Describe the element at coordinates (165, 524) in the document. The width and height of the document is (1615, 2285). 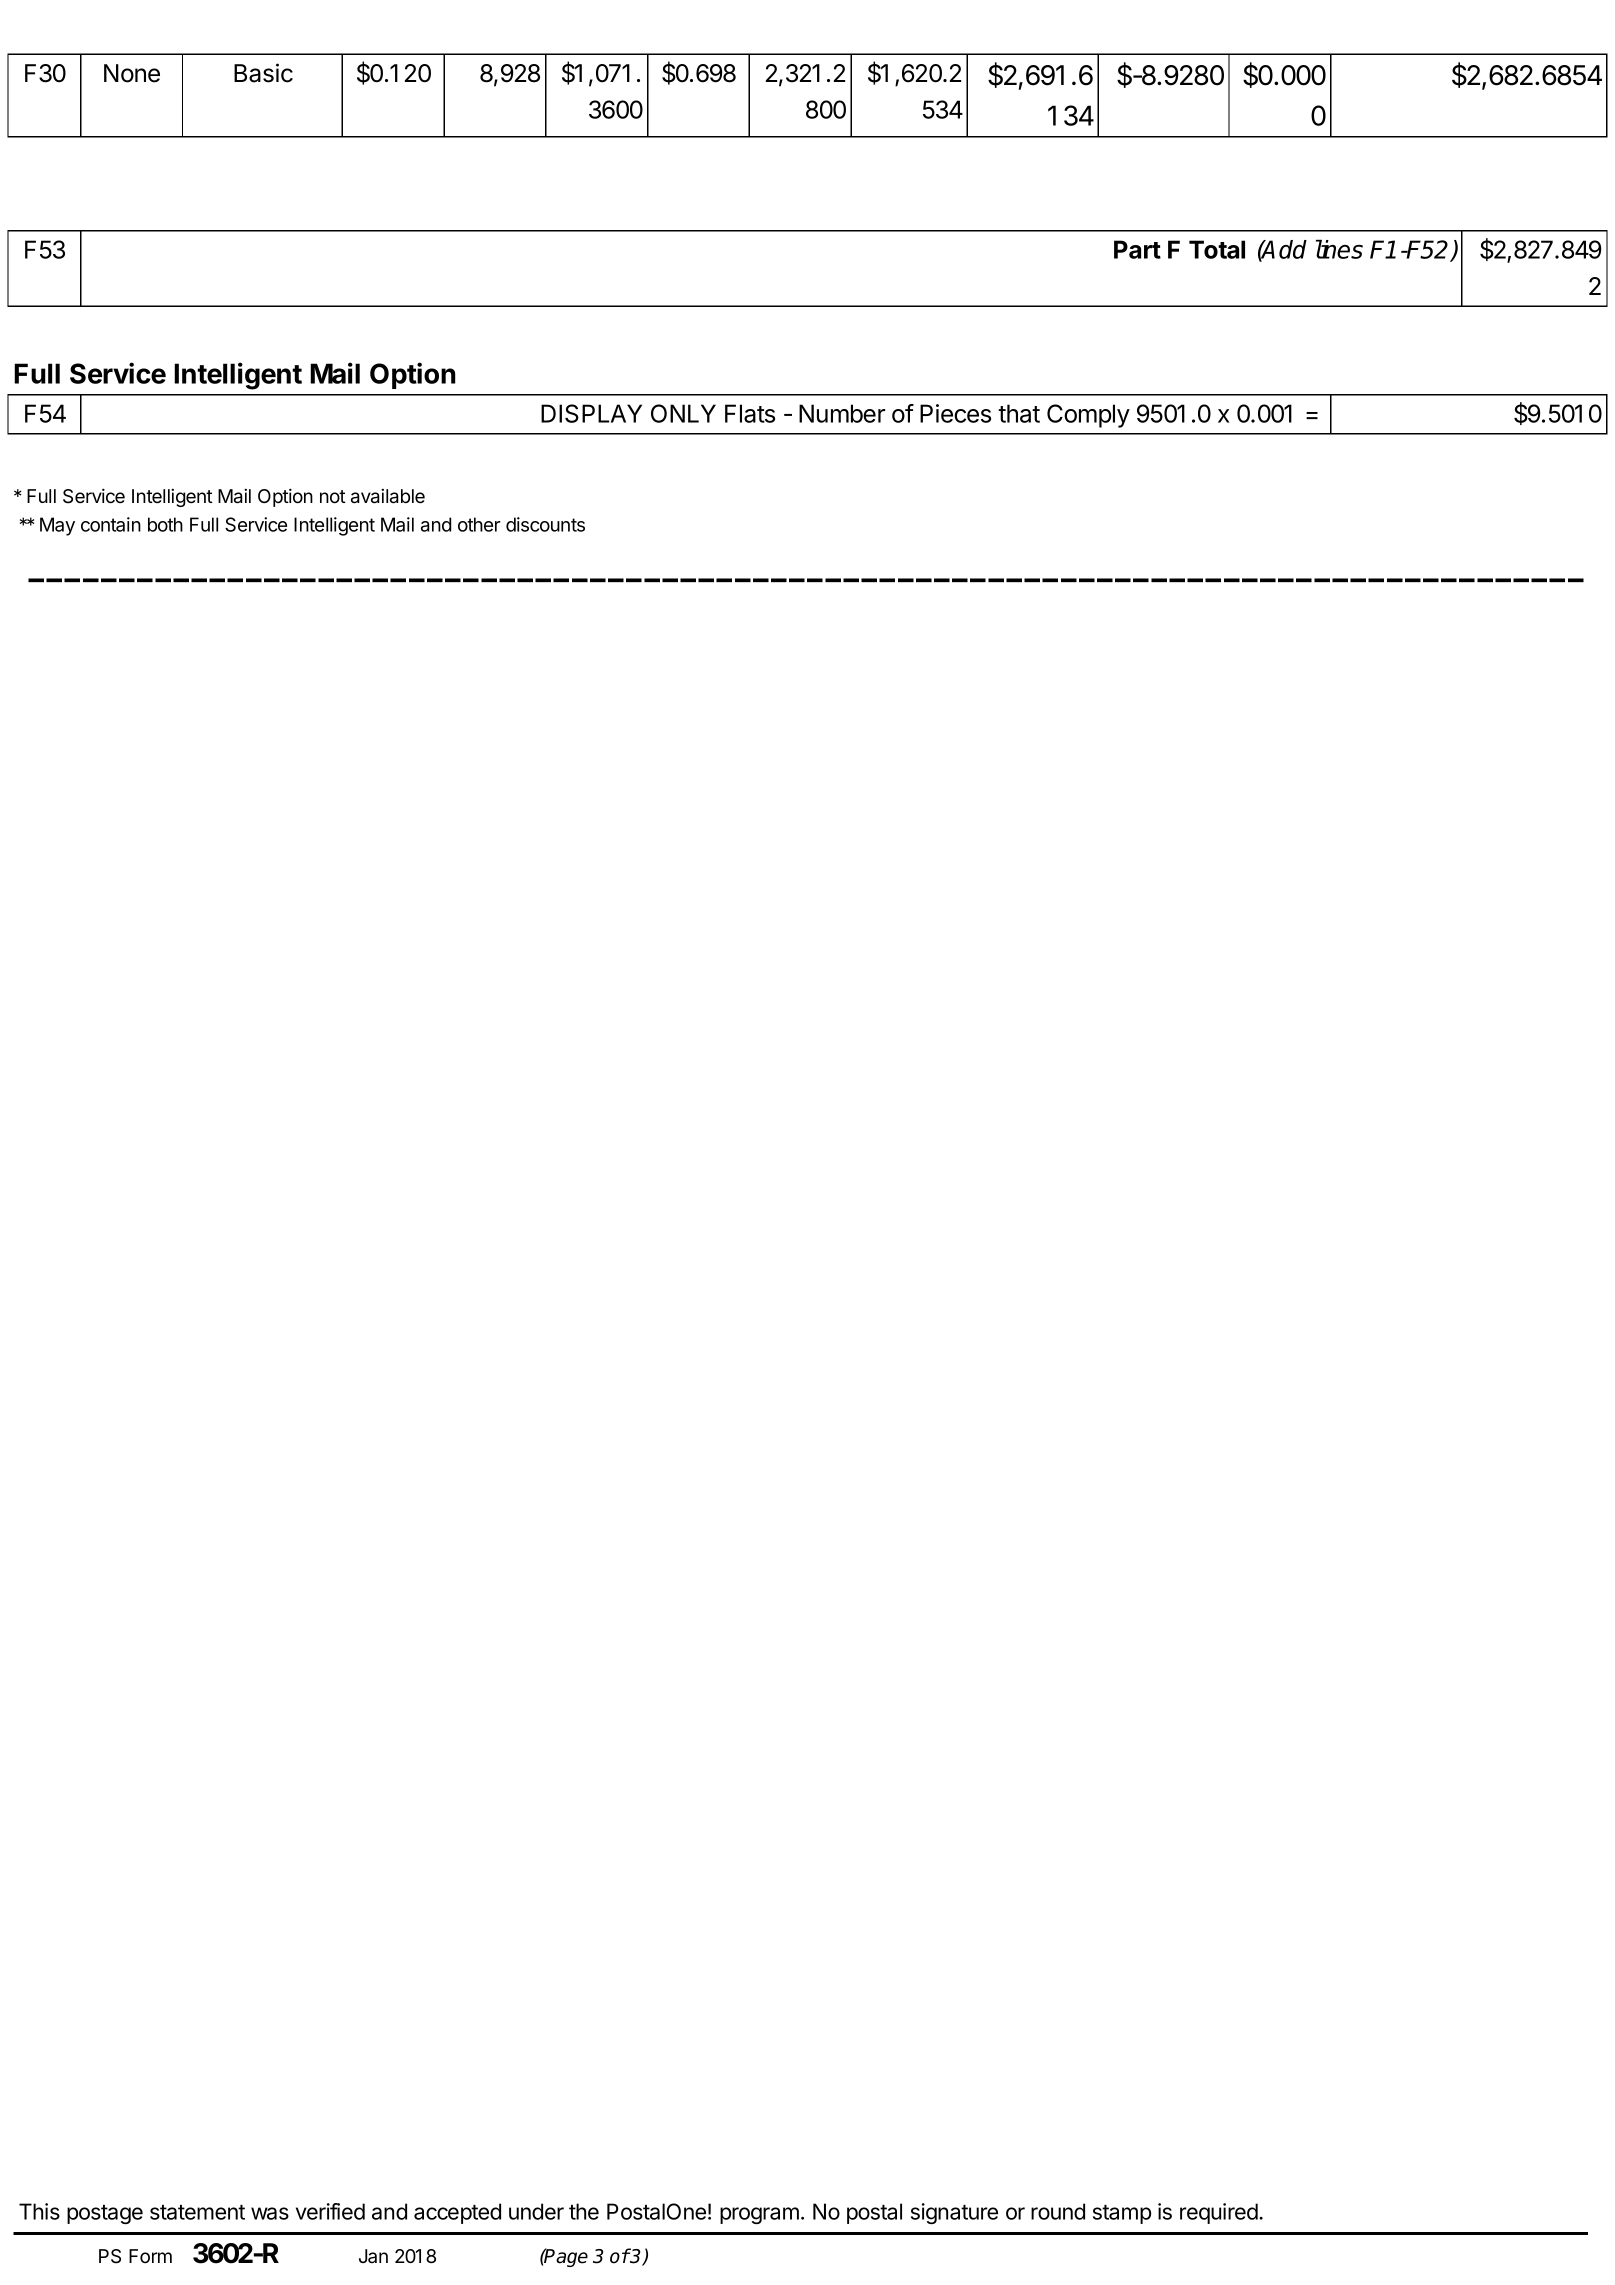
I see `both` at that location.
